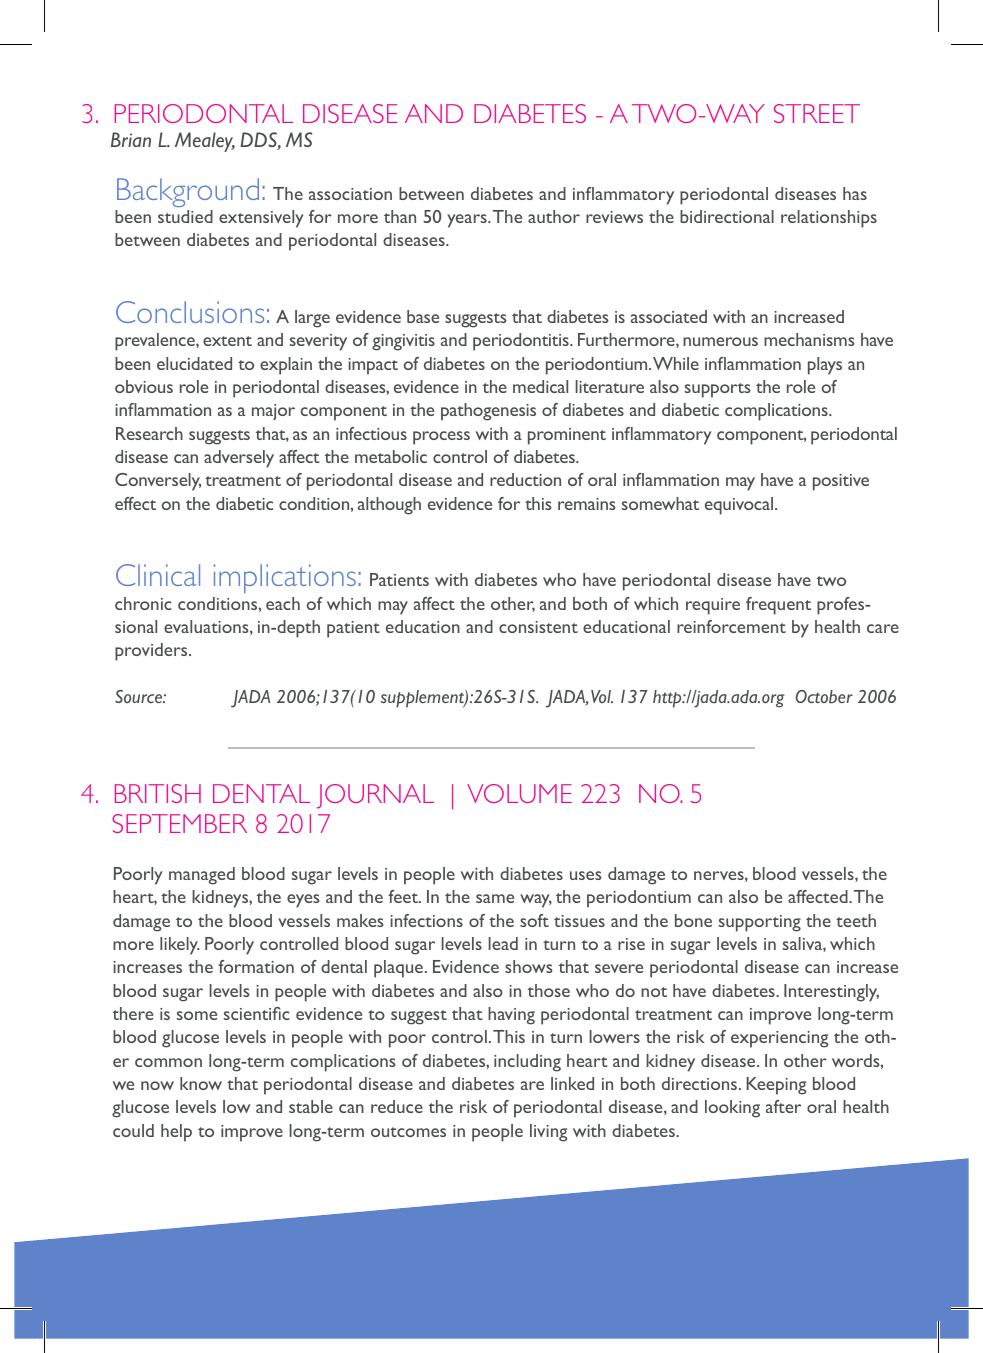 Image resolution: width=983 pixels, height=1353 pixels. Describe the element at coordinates (817, 113) in the screenshot. I see `STREET` at that location.
